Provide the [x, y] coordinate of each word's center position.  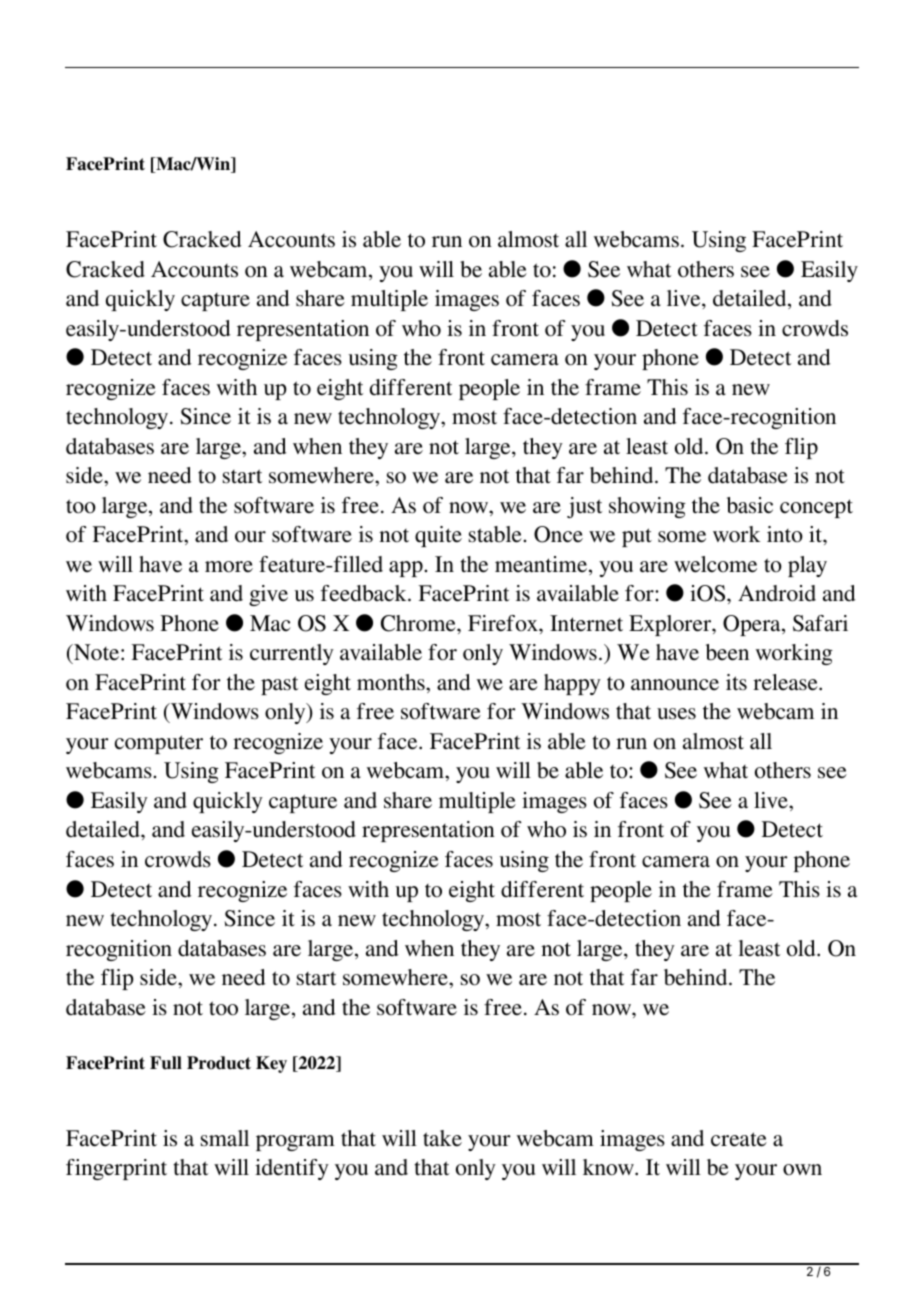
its [736, 682]
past [279, 685]
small [225, 1138]
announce [675, 685]
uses [676, 714]
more [229, 567]
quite [438, 536]
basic [750, 505]
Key [271, 1064]
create [739, 1139]
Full [166, 1063]
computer [159, 744]
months [392, 682]
